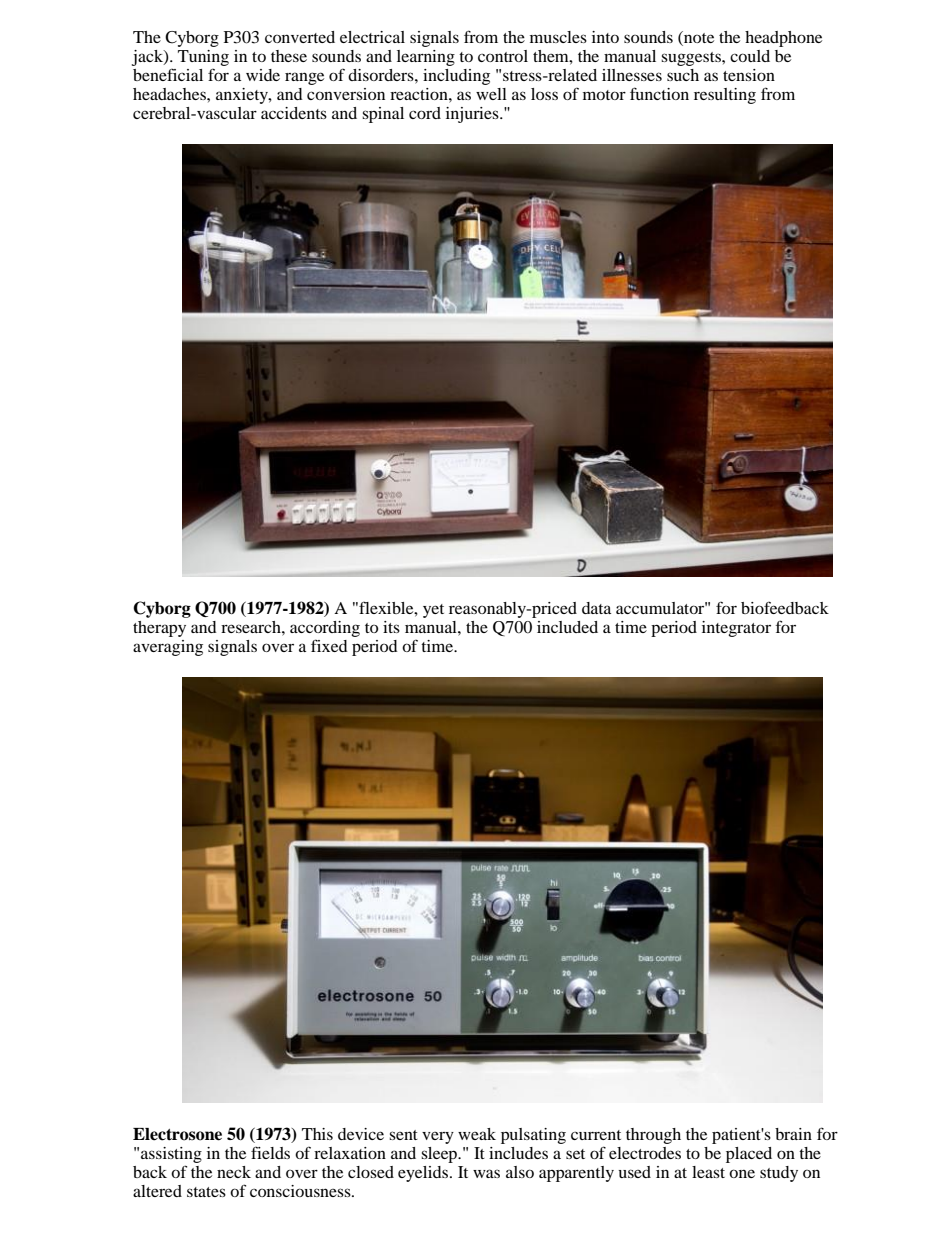 This image has height=1233, width=952. What do you see at coordinates (159, 629) in the image?
I see `therapy` at bounding box center [159, 629].
